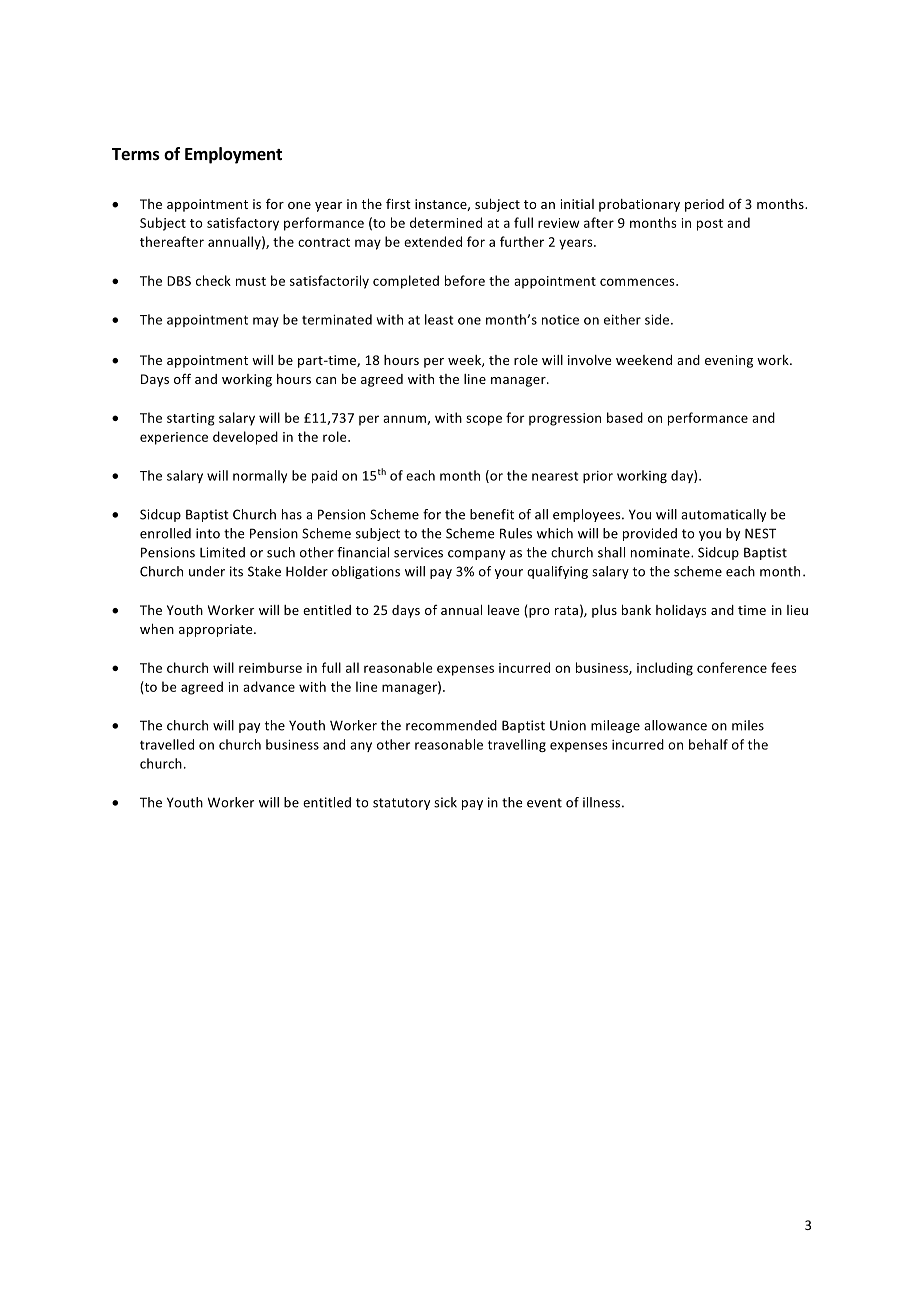 This page has height=1308, width=924. Describe the element at coordinates (732, 667) in the page. I see `conference` at that location.
